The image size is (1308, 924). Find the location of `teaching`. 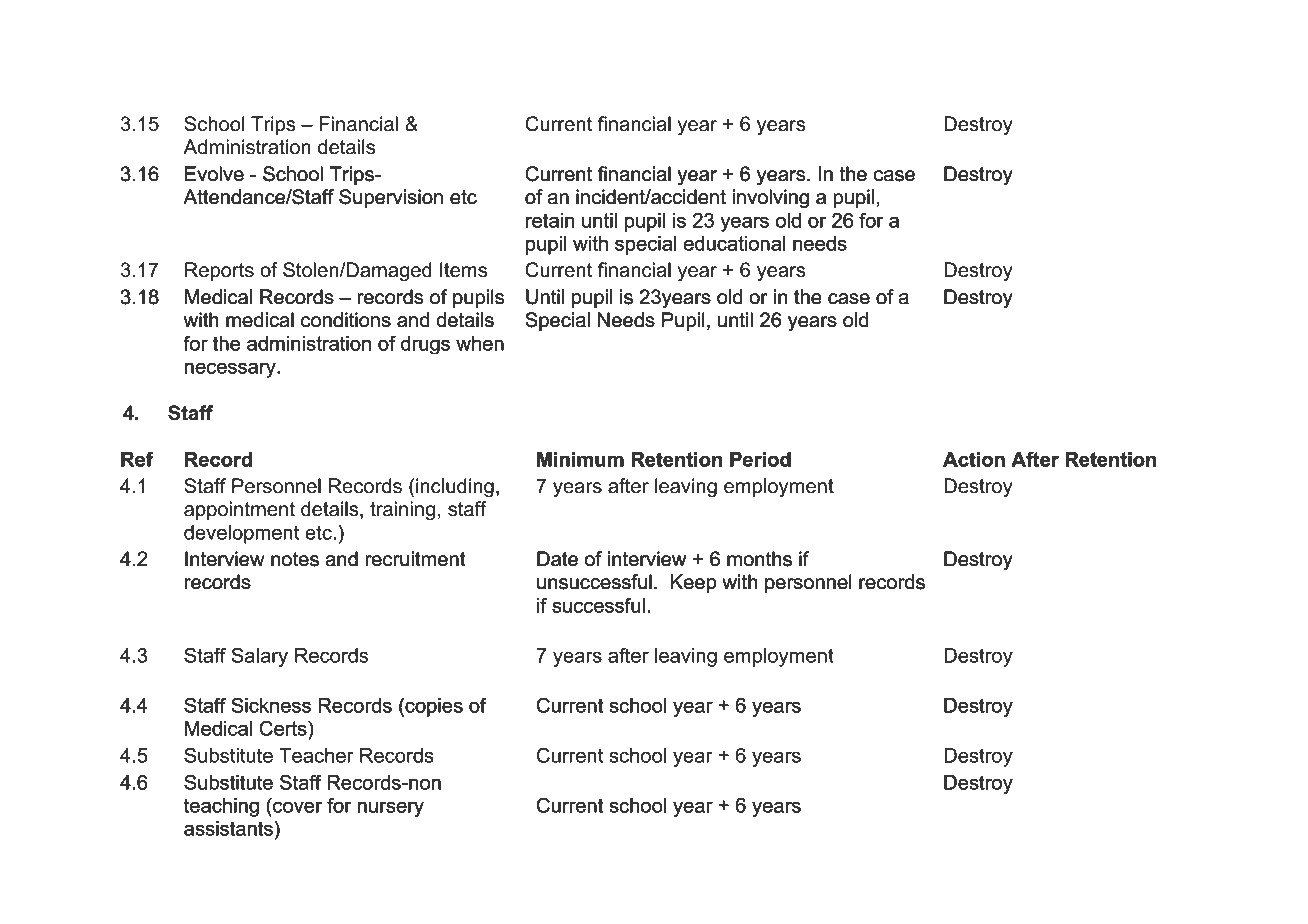

teaching is located at coordinates (221, 807).
